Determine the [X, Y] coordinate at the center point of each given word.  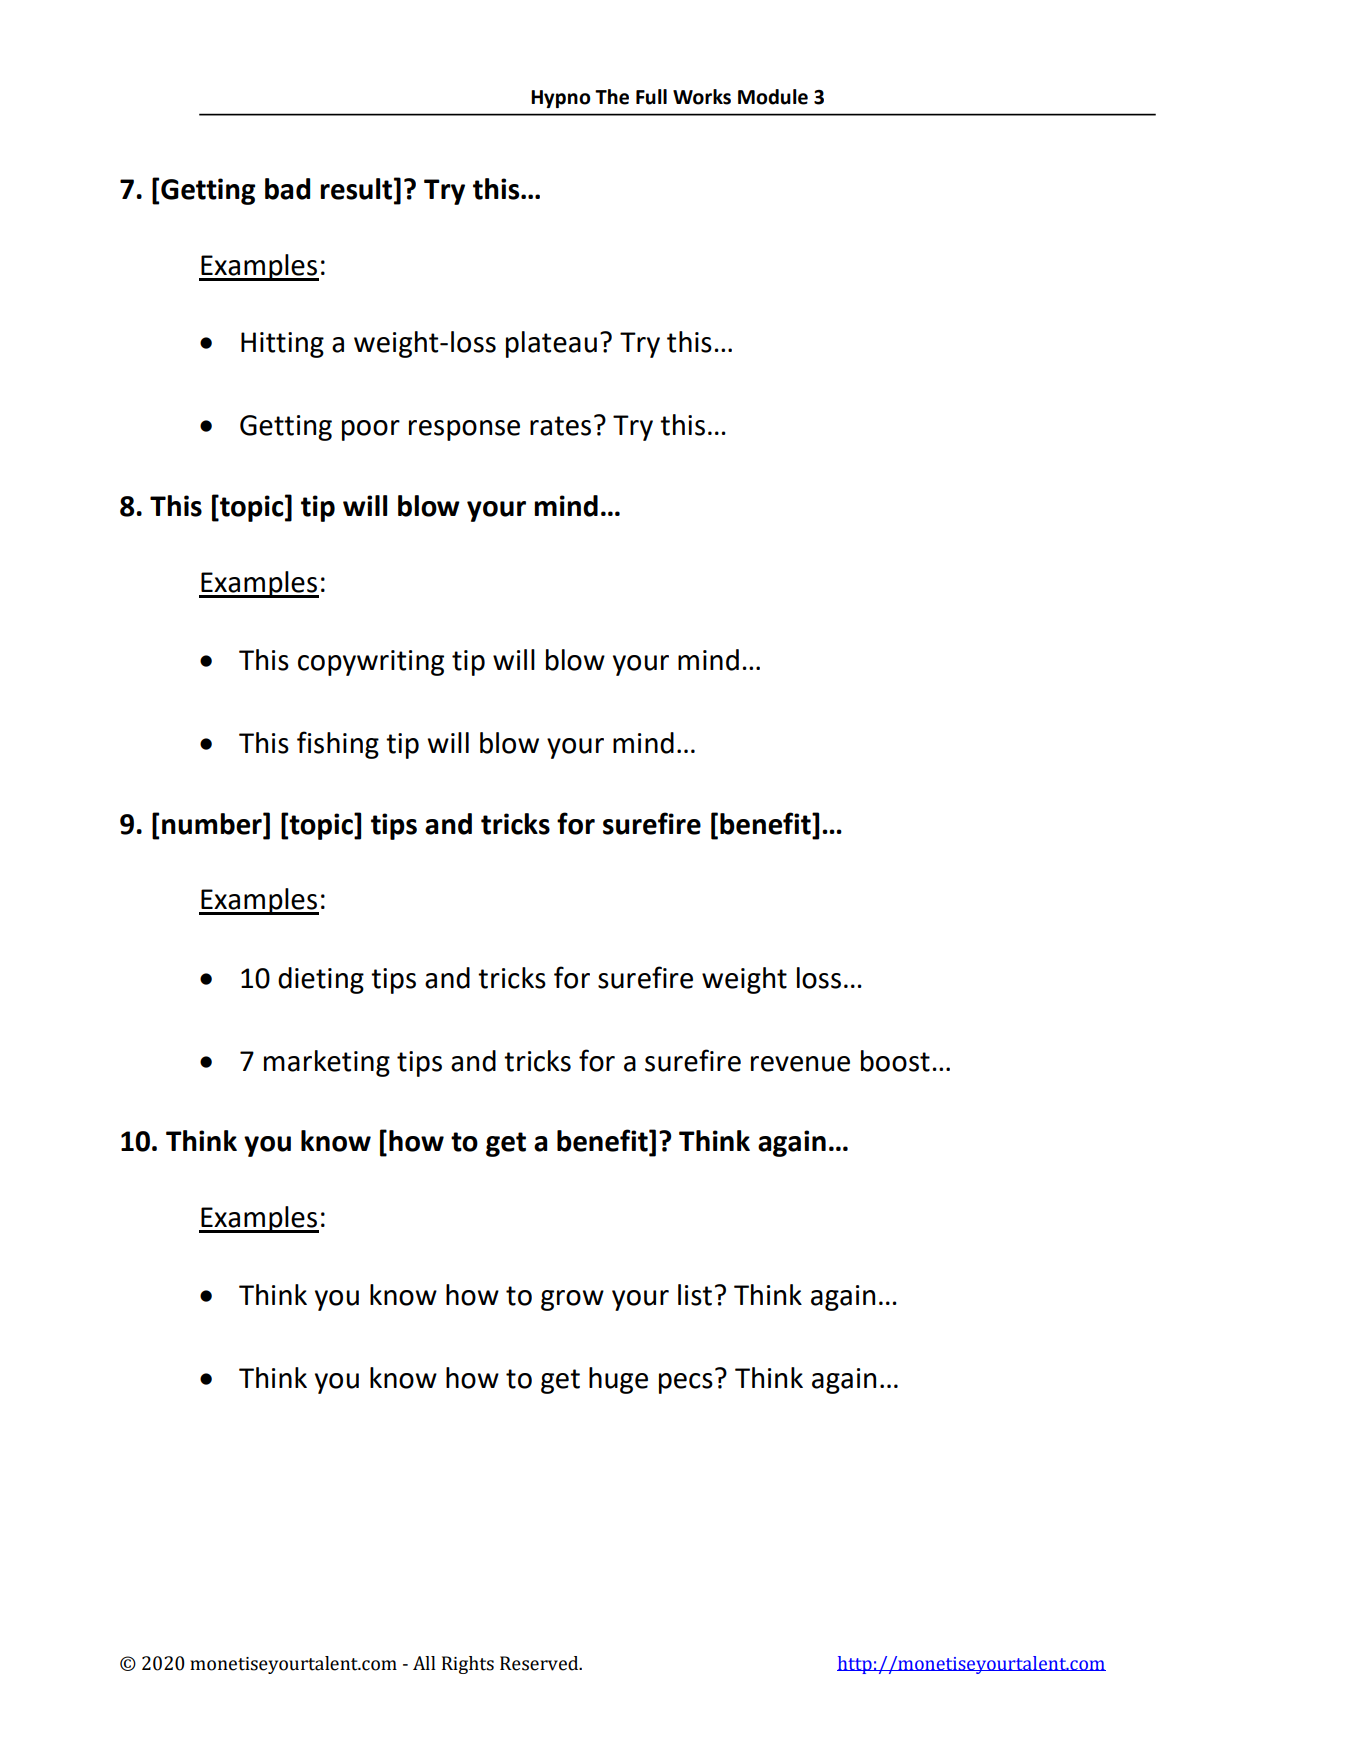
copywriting [371, 663]
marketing [327, 1063]
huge [618, 1380]
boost [895, 1061]
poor [371, 430]
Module [773, 97]
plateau [551, 344]
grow [572, 1300]
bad [287, 189]
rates [560, 426]
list [695, 1295]
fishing [338, 745]
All [424, 1663]
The [612, 97]
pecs [686, 1383]
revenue [800, 1064]
